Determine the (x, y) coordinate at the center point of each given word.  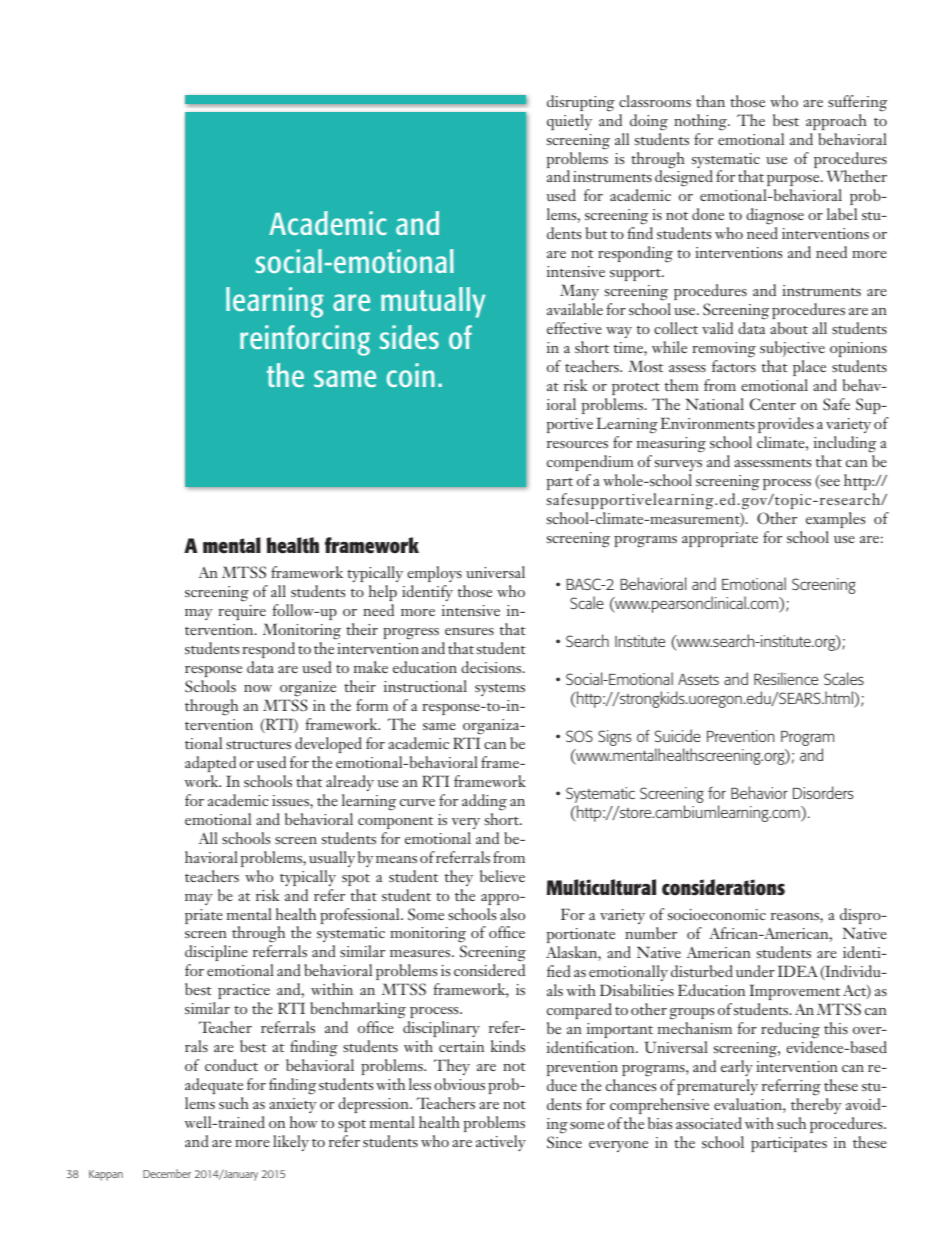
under (755, 971)
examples (835, 520)
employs (435, 576)
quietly (569, 122)
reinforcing (305, 340)
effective (574, 328)
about (789, 328)
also (512, 914)
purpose (793, 182)
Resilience (786, 678)
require (242, 612)
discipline (216, 955)
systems (500, 690)
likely (291, 1143)
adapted (210, 764)
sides (409, 337)
